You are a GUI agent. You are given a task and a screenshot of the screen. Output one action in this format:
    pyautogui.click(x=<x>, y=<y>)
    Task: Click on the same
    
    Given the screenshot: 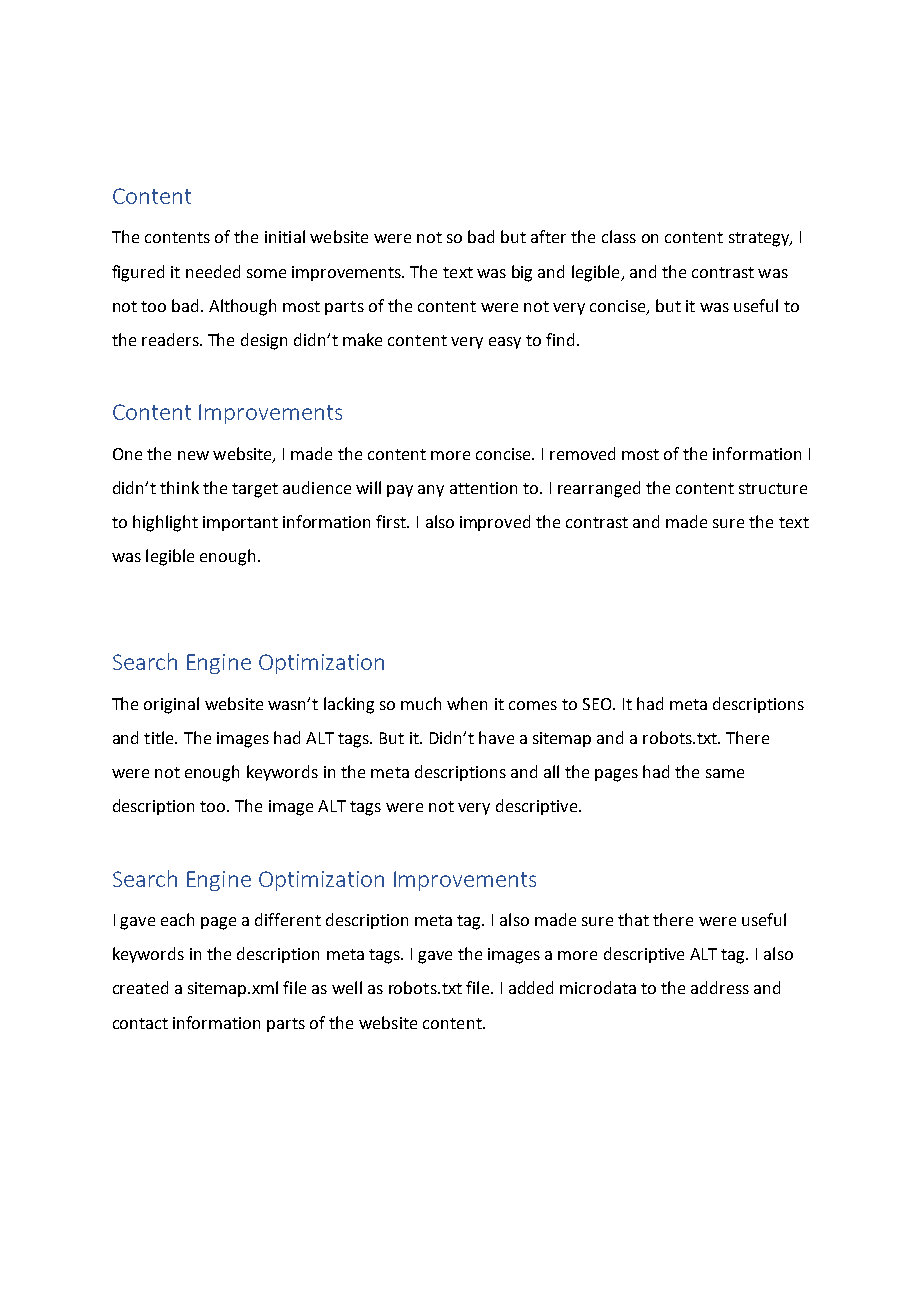 What is the action you would take?
    pyautogui.click(x=725, y=773)
